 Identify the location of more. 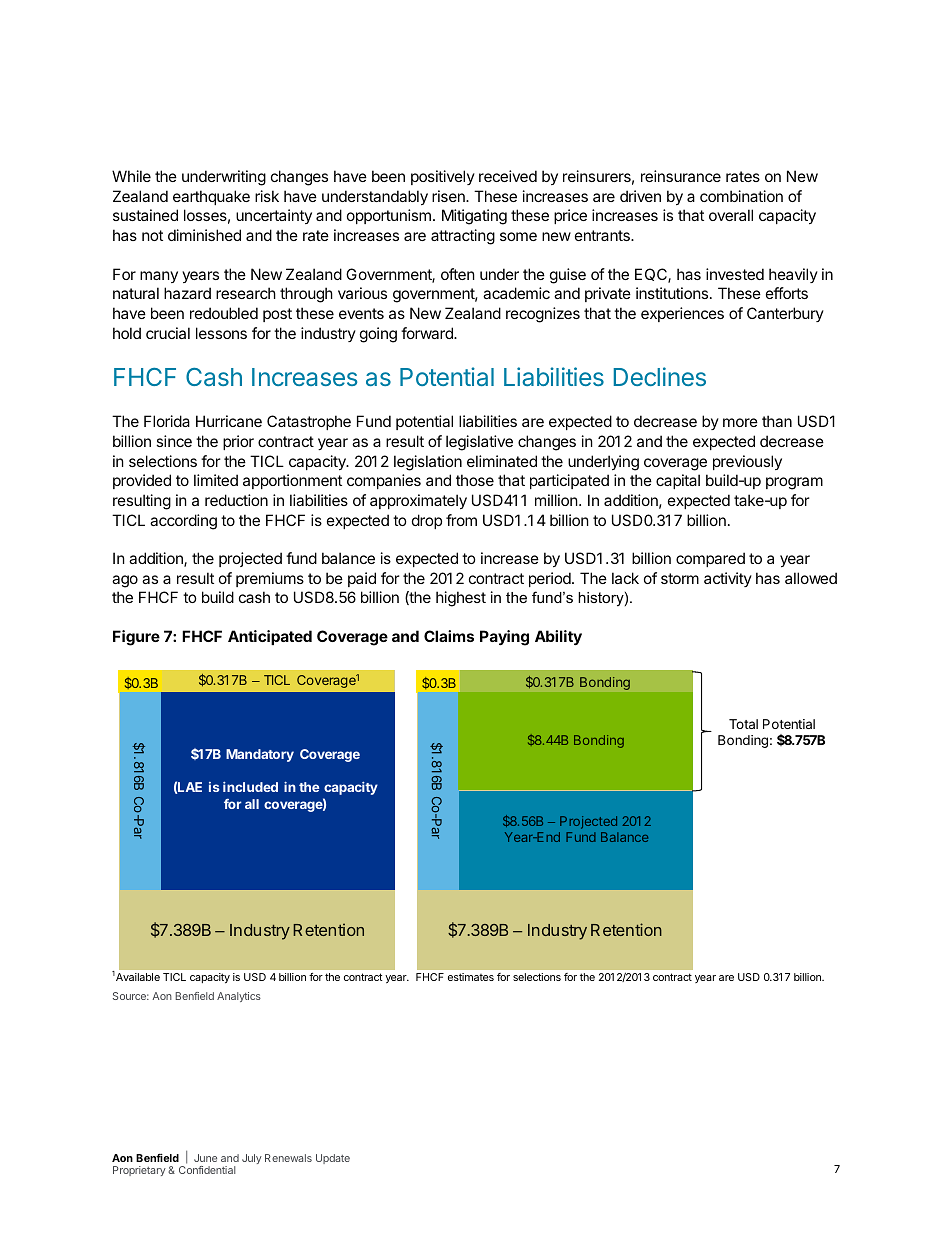
(740, 422).
